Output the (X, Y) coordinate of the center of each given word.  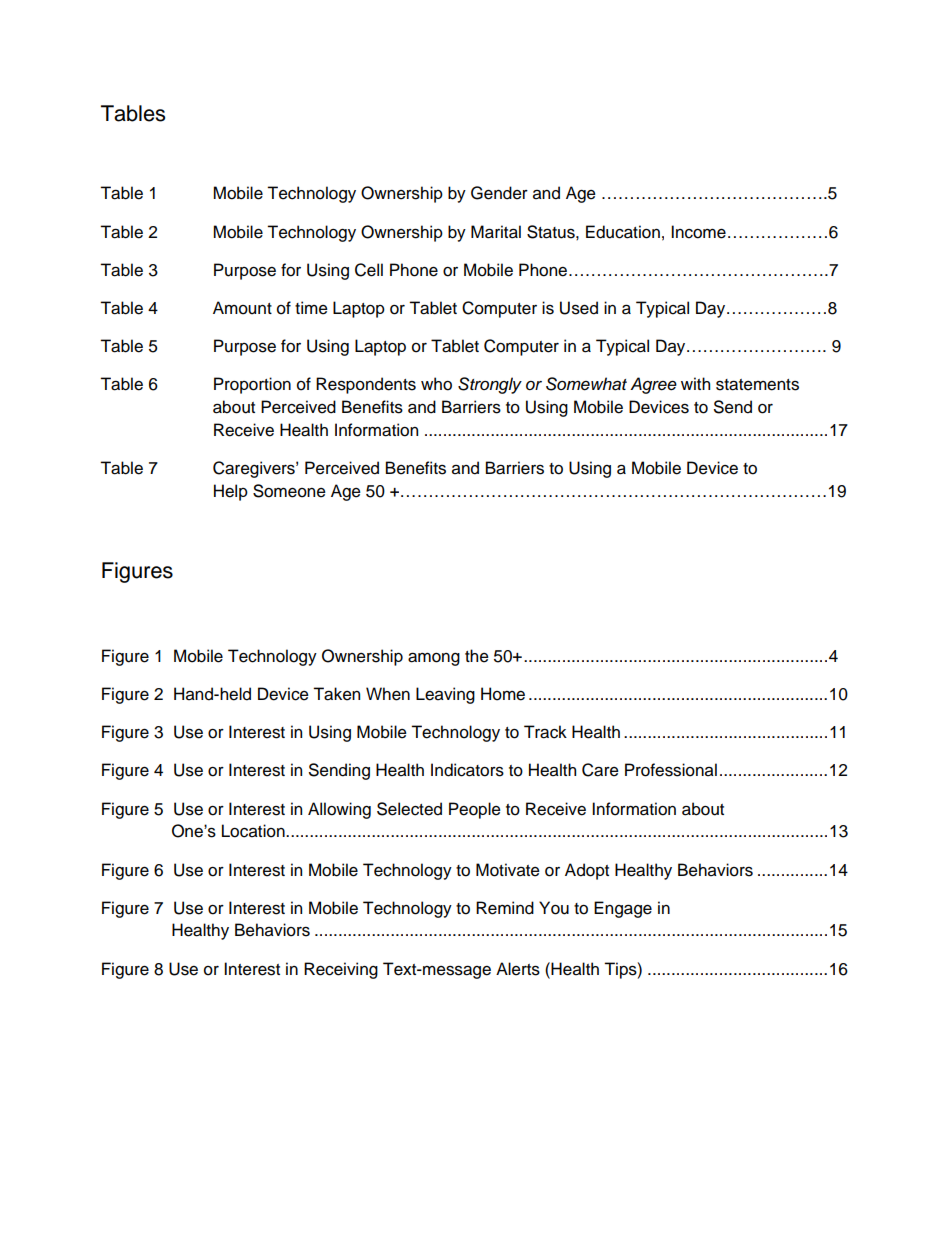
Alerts (518, 969)
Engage (623, 909)
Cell (369, 270)
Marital (496, 232)
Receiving (341, 970)
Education (623, 232)
